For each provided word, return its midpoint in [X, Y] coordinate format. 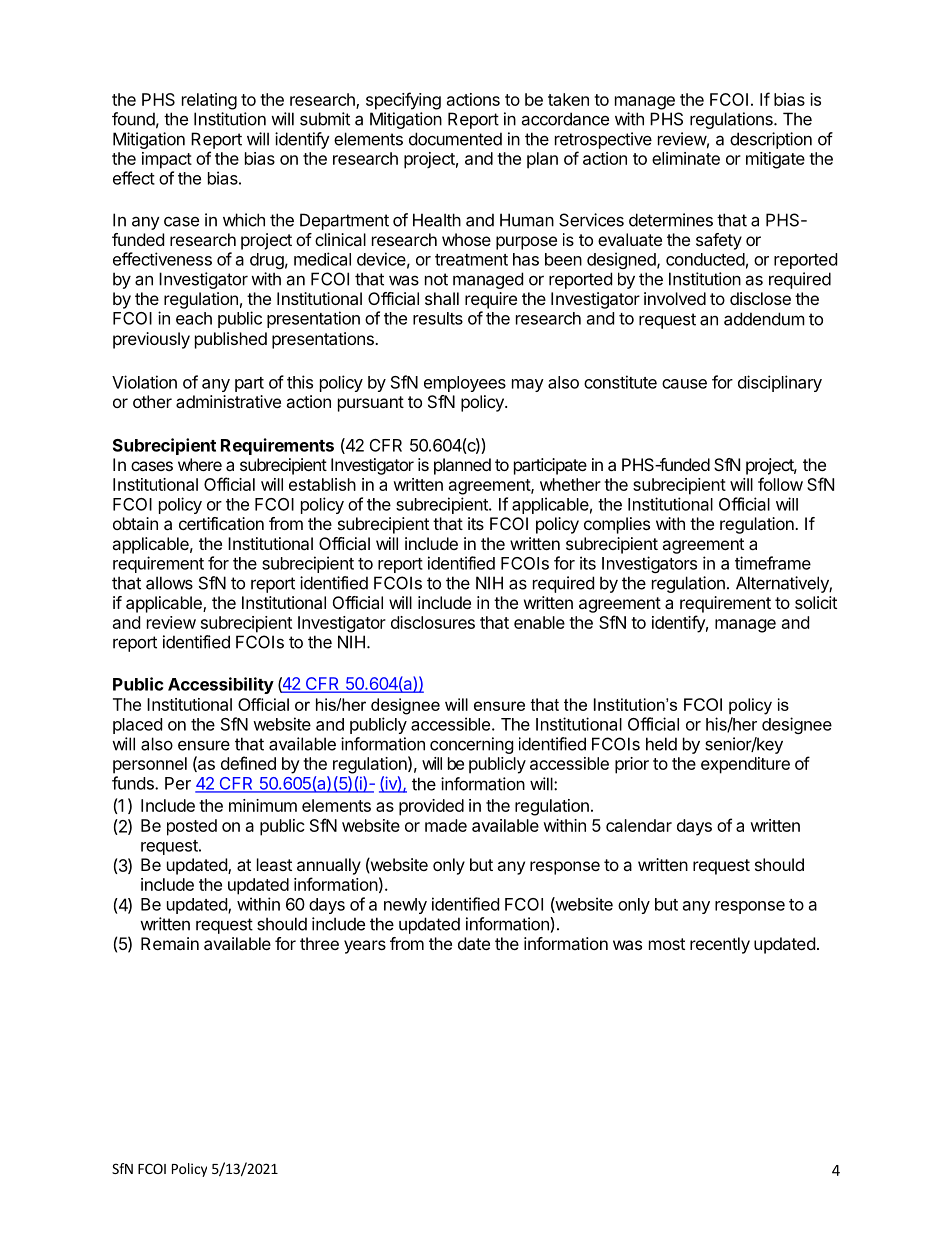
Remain [170, 943]
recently [720, 945]
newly [405, 906]
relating [209, 101]
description [771, 140]
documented [455, 139]
